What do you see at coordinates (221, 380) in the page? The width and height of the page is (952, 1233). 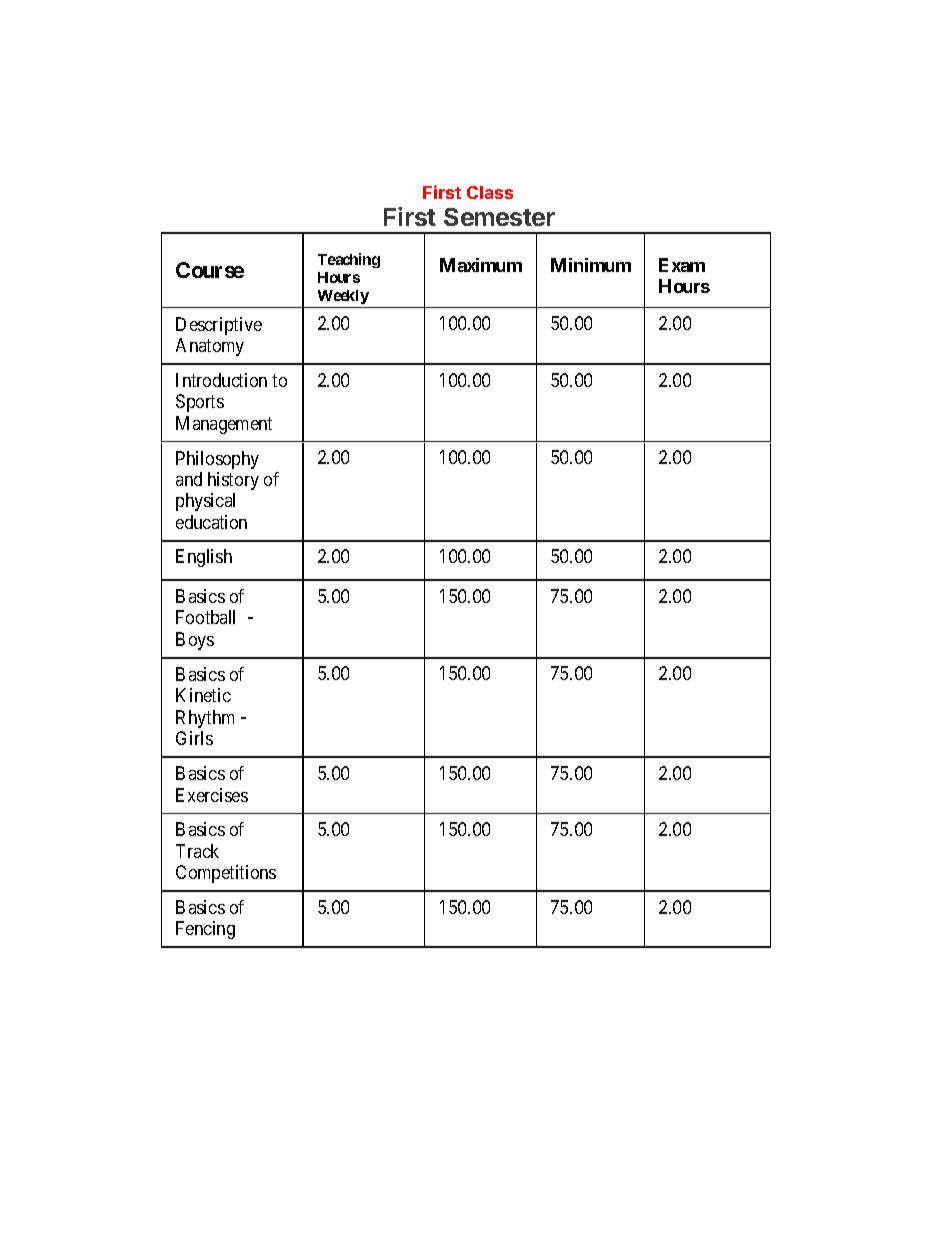 I see `Introduction` at bounding box center [221, 380].
